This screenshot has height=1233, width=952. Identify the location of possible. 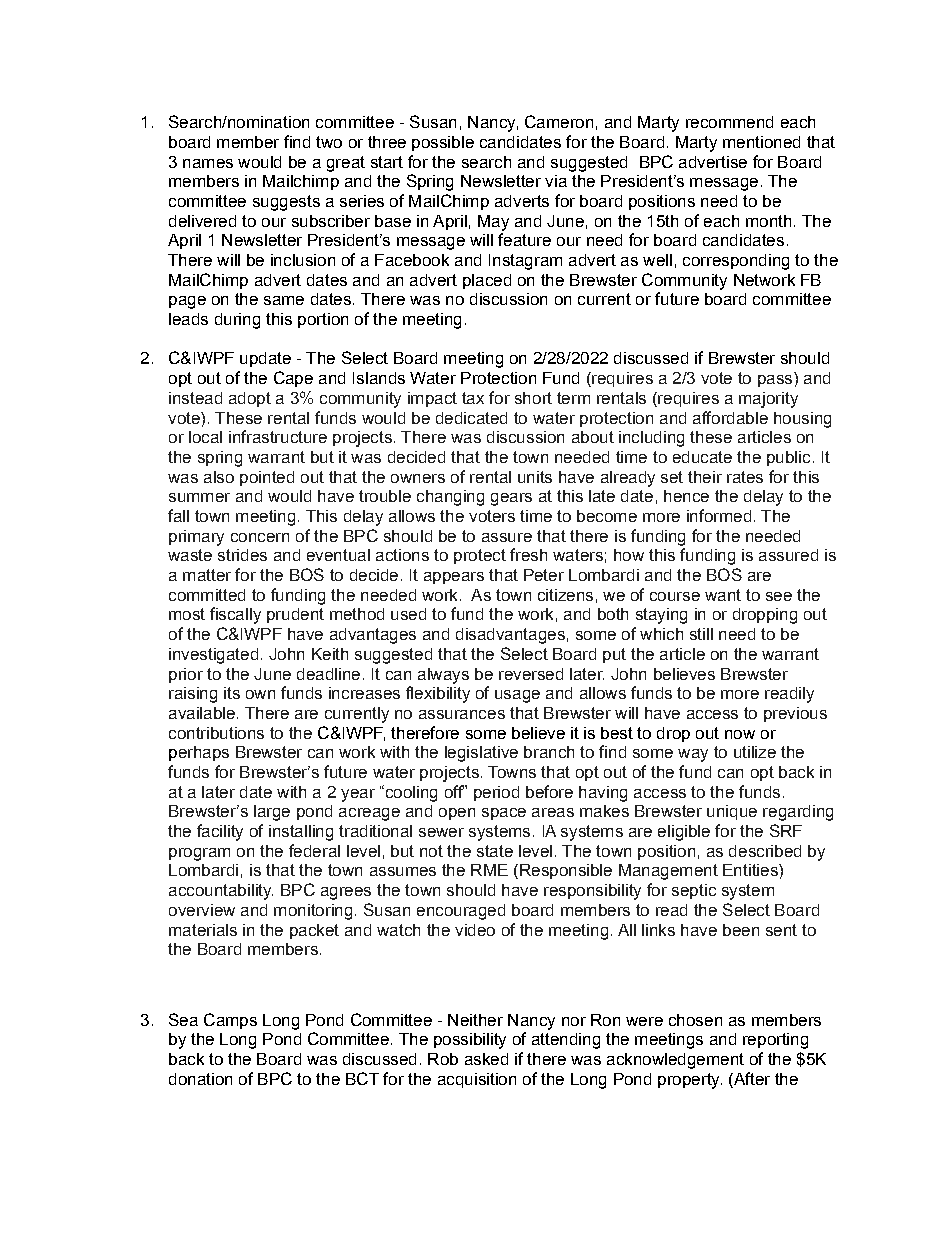
(443, 143).
